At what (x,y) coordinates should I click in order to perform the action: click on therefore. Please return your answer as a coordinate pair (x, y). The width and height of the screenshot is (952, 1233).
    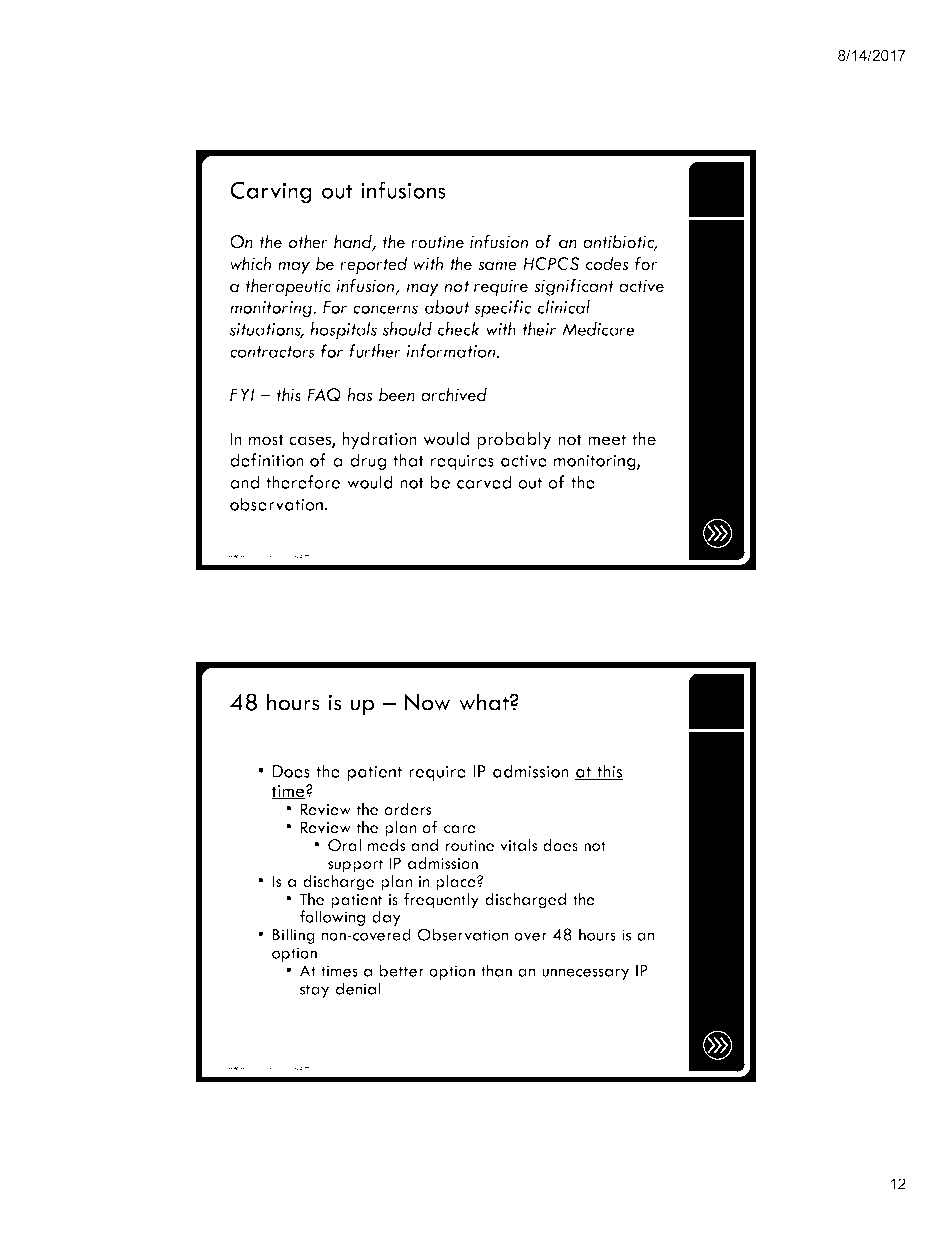
    Looking at the image, I should click on (303, 482).
